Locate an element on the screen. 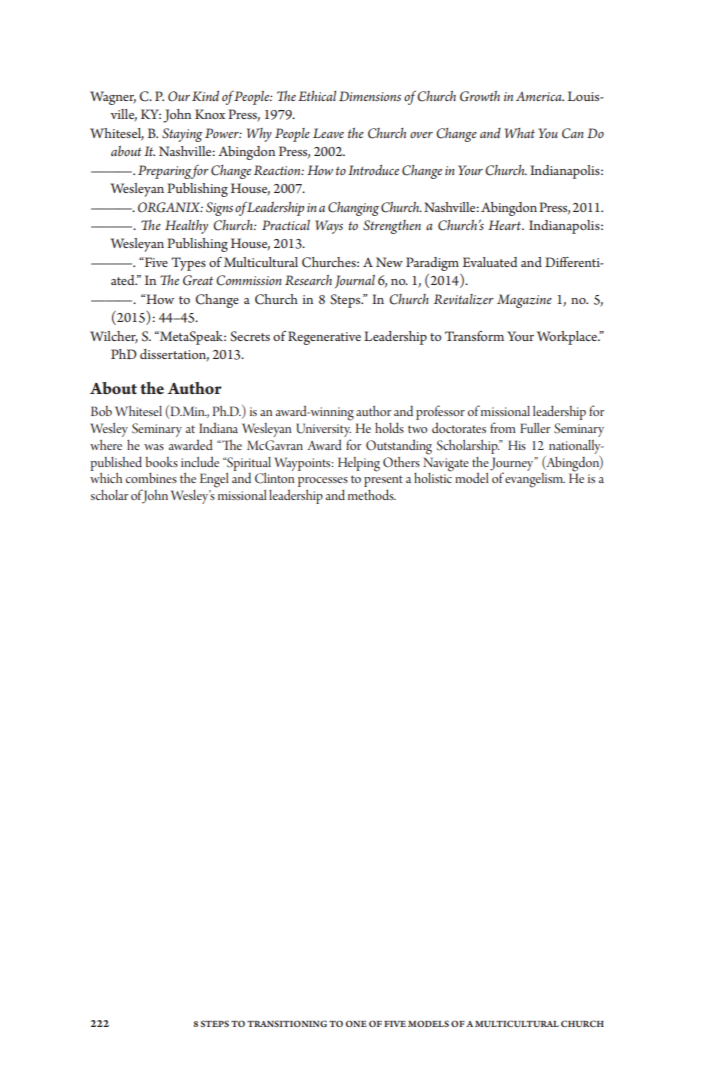  one is located at coordinates (356, 1023).
